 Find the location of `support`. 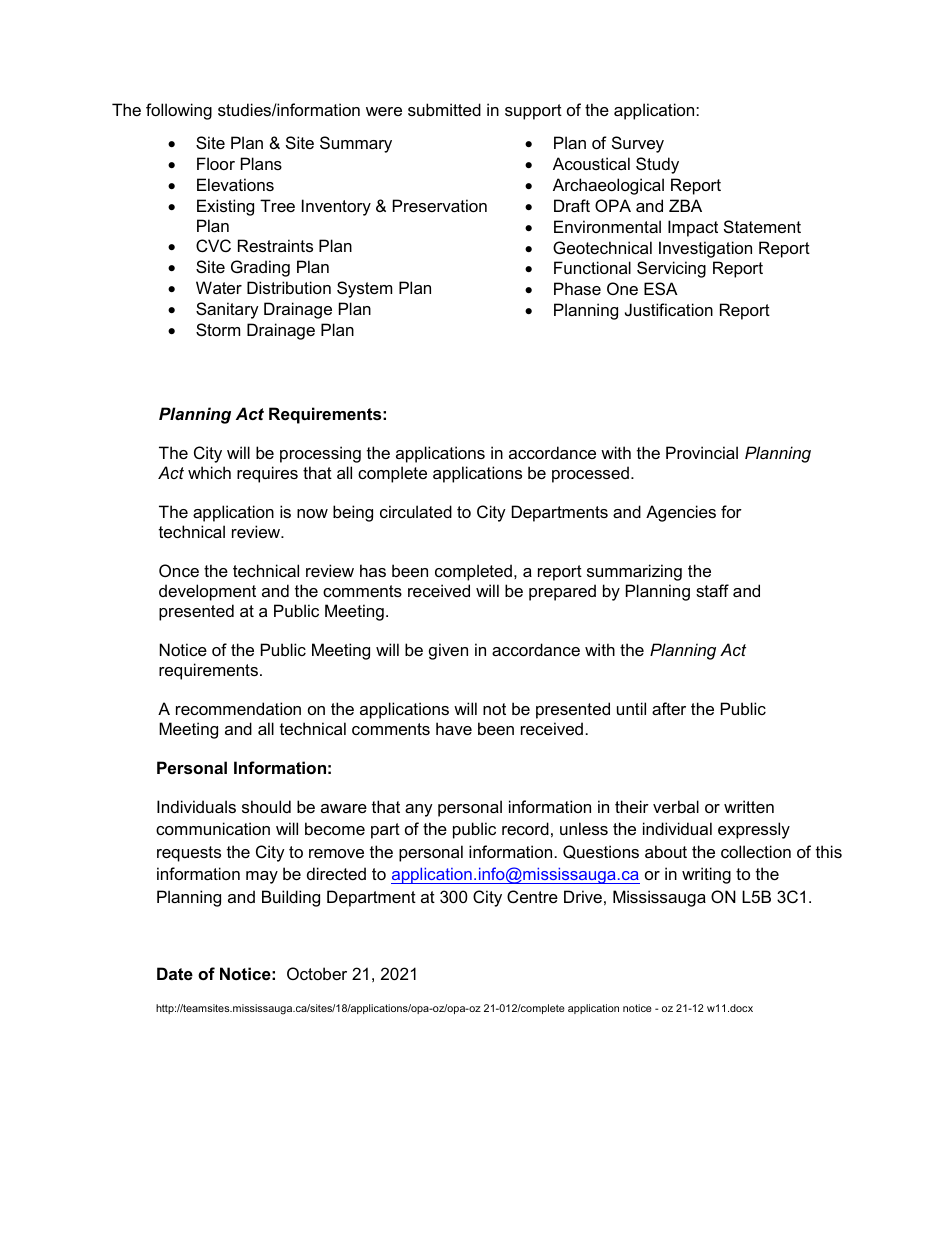

support is located at coordinates (533, 112).
